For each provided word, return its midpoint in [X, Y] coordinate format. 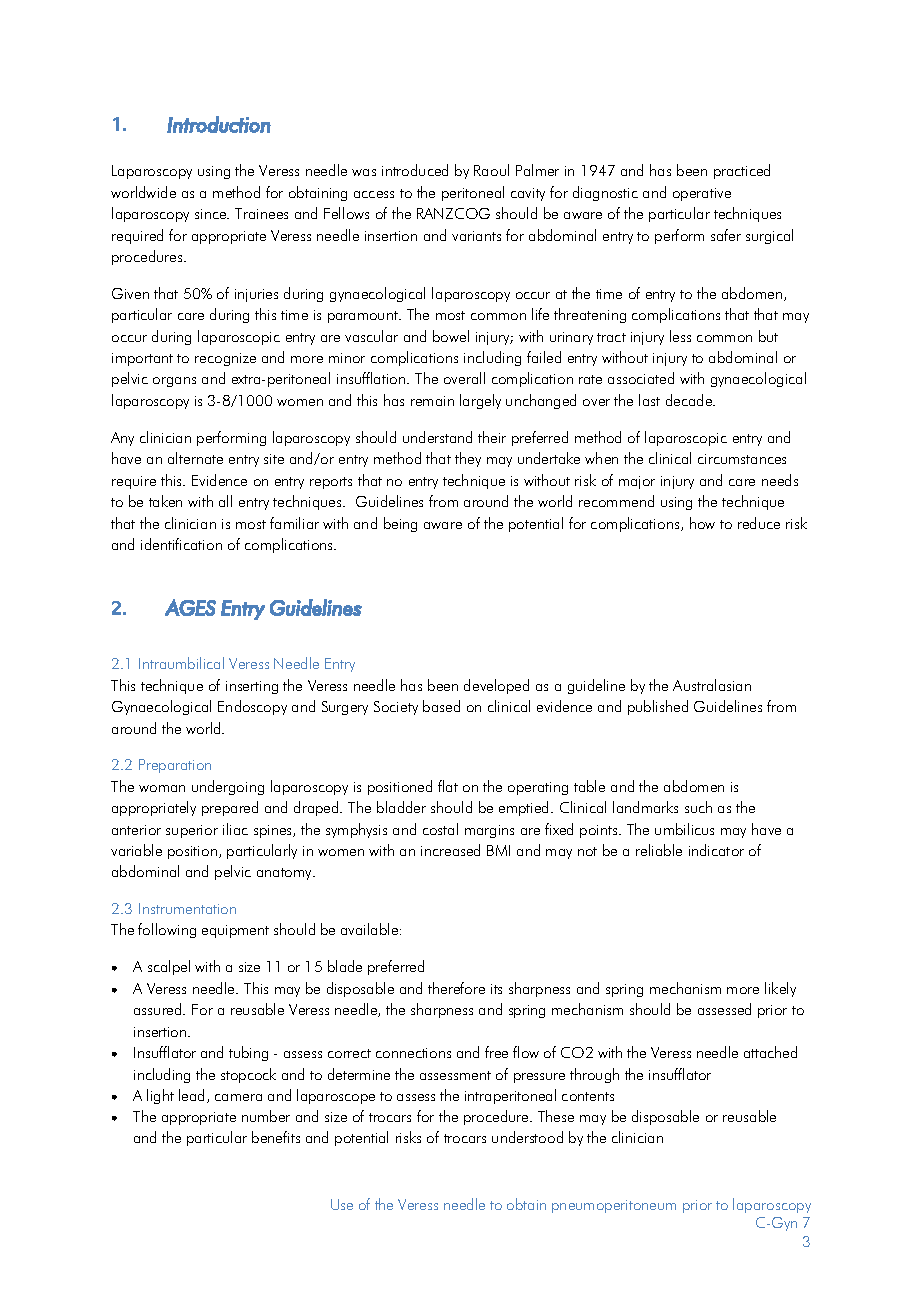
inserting [252, 687]
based [441, 706]
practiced [742, 171]
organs [174, 382]
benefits [276, 1137]
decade [690, 400]
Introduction [219, 124]
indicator [716, 850]
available [371, 929]
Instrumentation [187, 908]
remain [432, 401]
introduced [415, 170]
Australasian [712, 685]
